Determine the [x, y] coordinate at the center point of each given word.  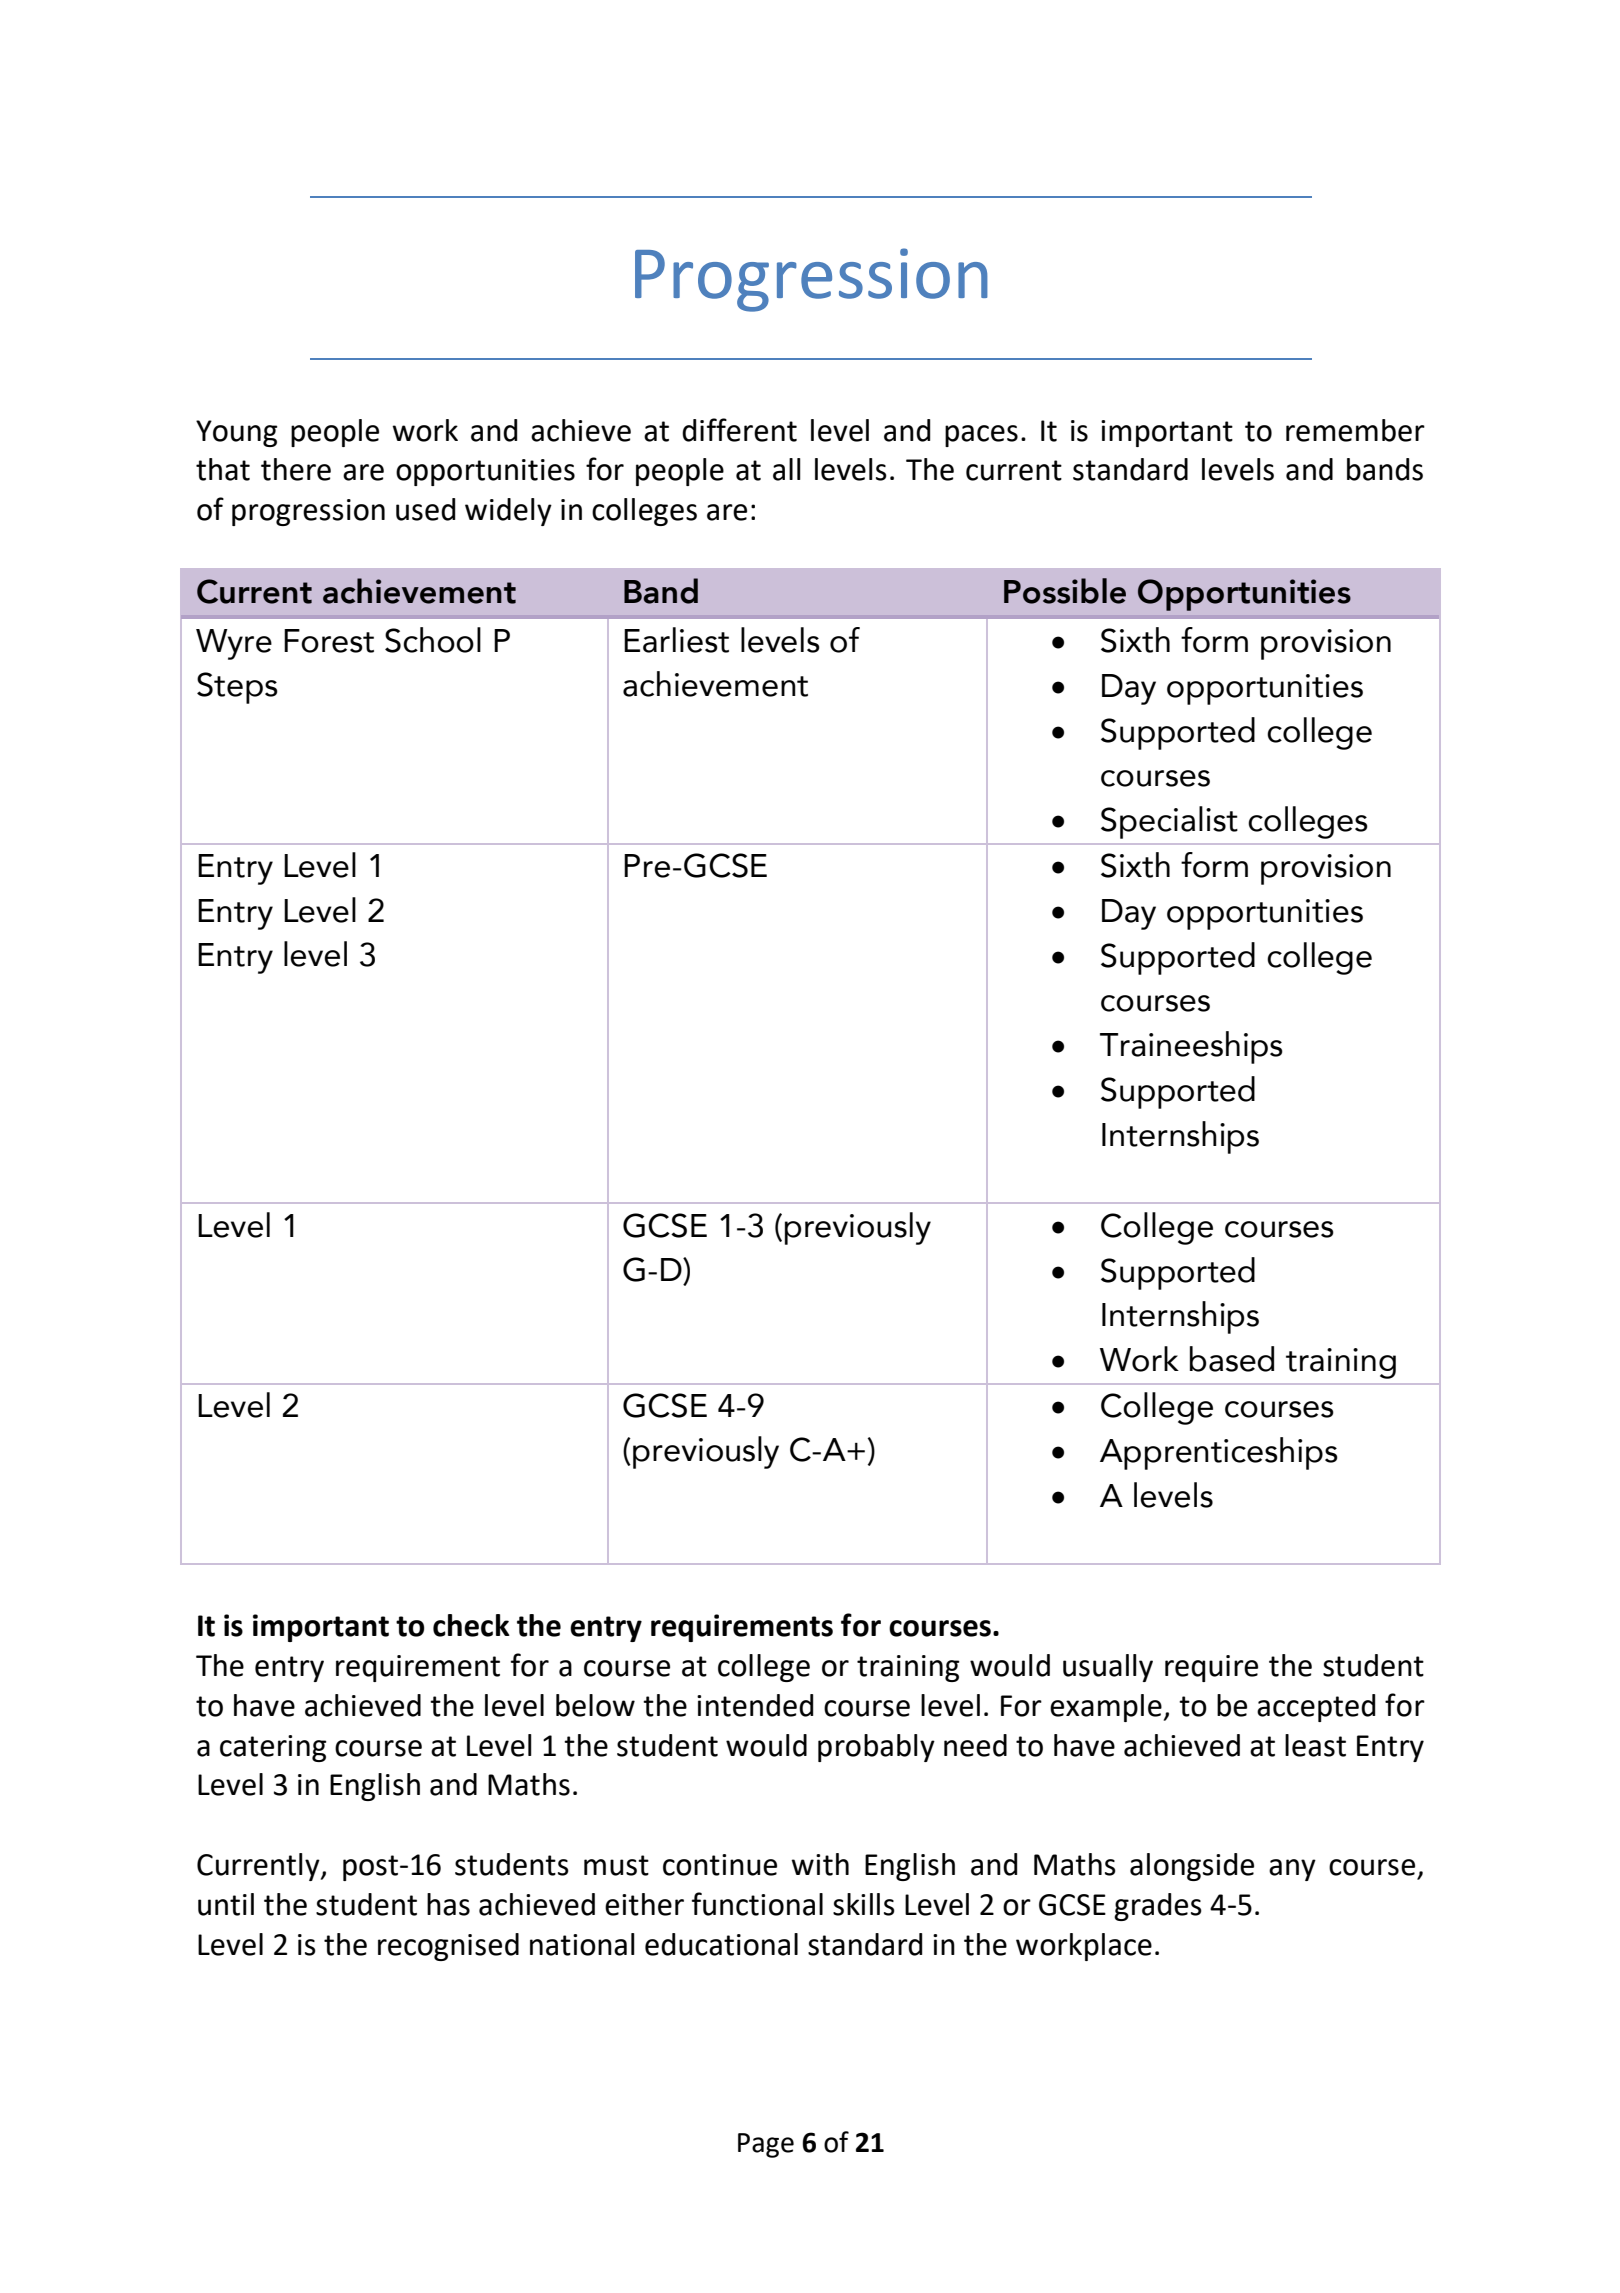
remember [1355, 430]
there [296, 469]
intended [755, 1705]
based [1232, 1359]
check [471, 1625]
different [739, 430]
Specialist [1169, 822]
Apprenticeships [1219, 1453]
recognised [448, 1947]
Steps [237, 688]
